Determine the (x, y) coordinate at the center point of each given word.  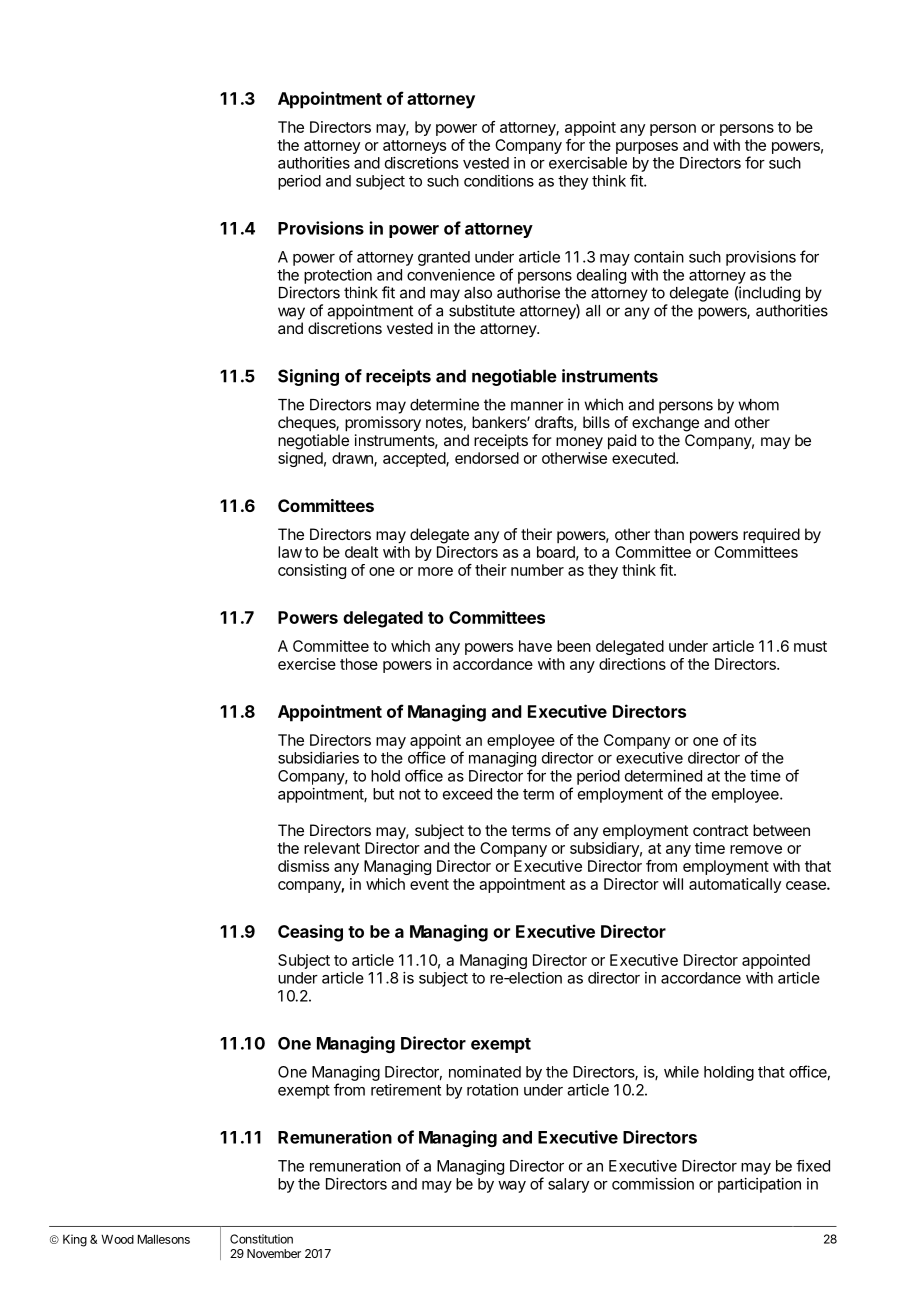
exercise (307, 664)
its (748, 740)
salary (568, 1185)
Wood (117, 1239)
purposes (647, 148)
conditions (499, 181)
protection (338, 276)
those (359, 664)
